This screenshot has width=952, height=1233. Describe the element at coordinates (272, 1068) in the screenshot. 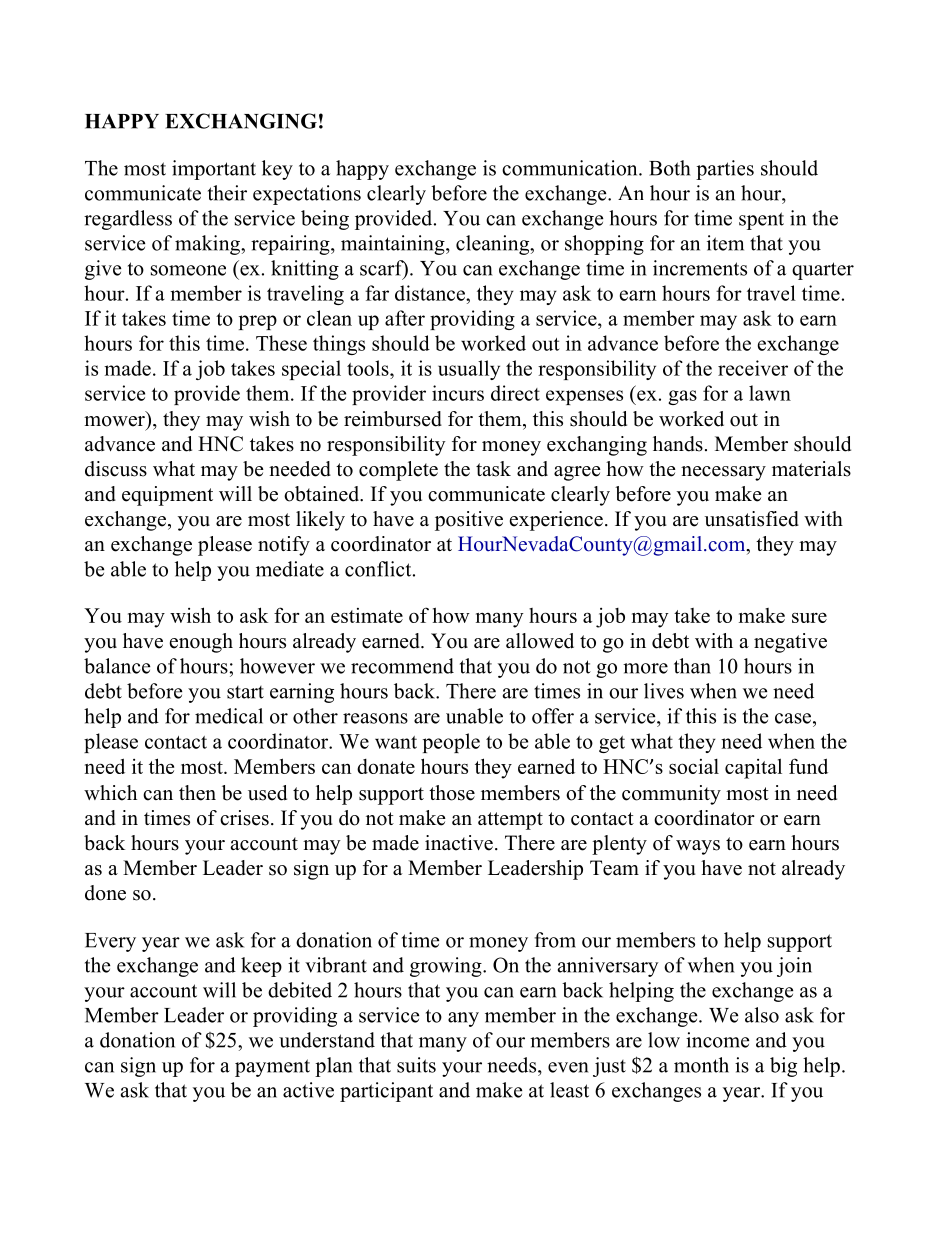

I see `payment` at that location.
